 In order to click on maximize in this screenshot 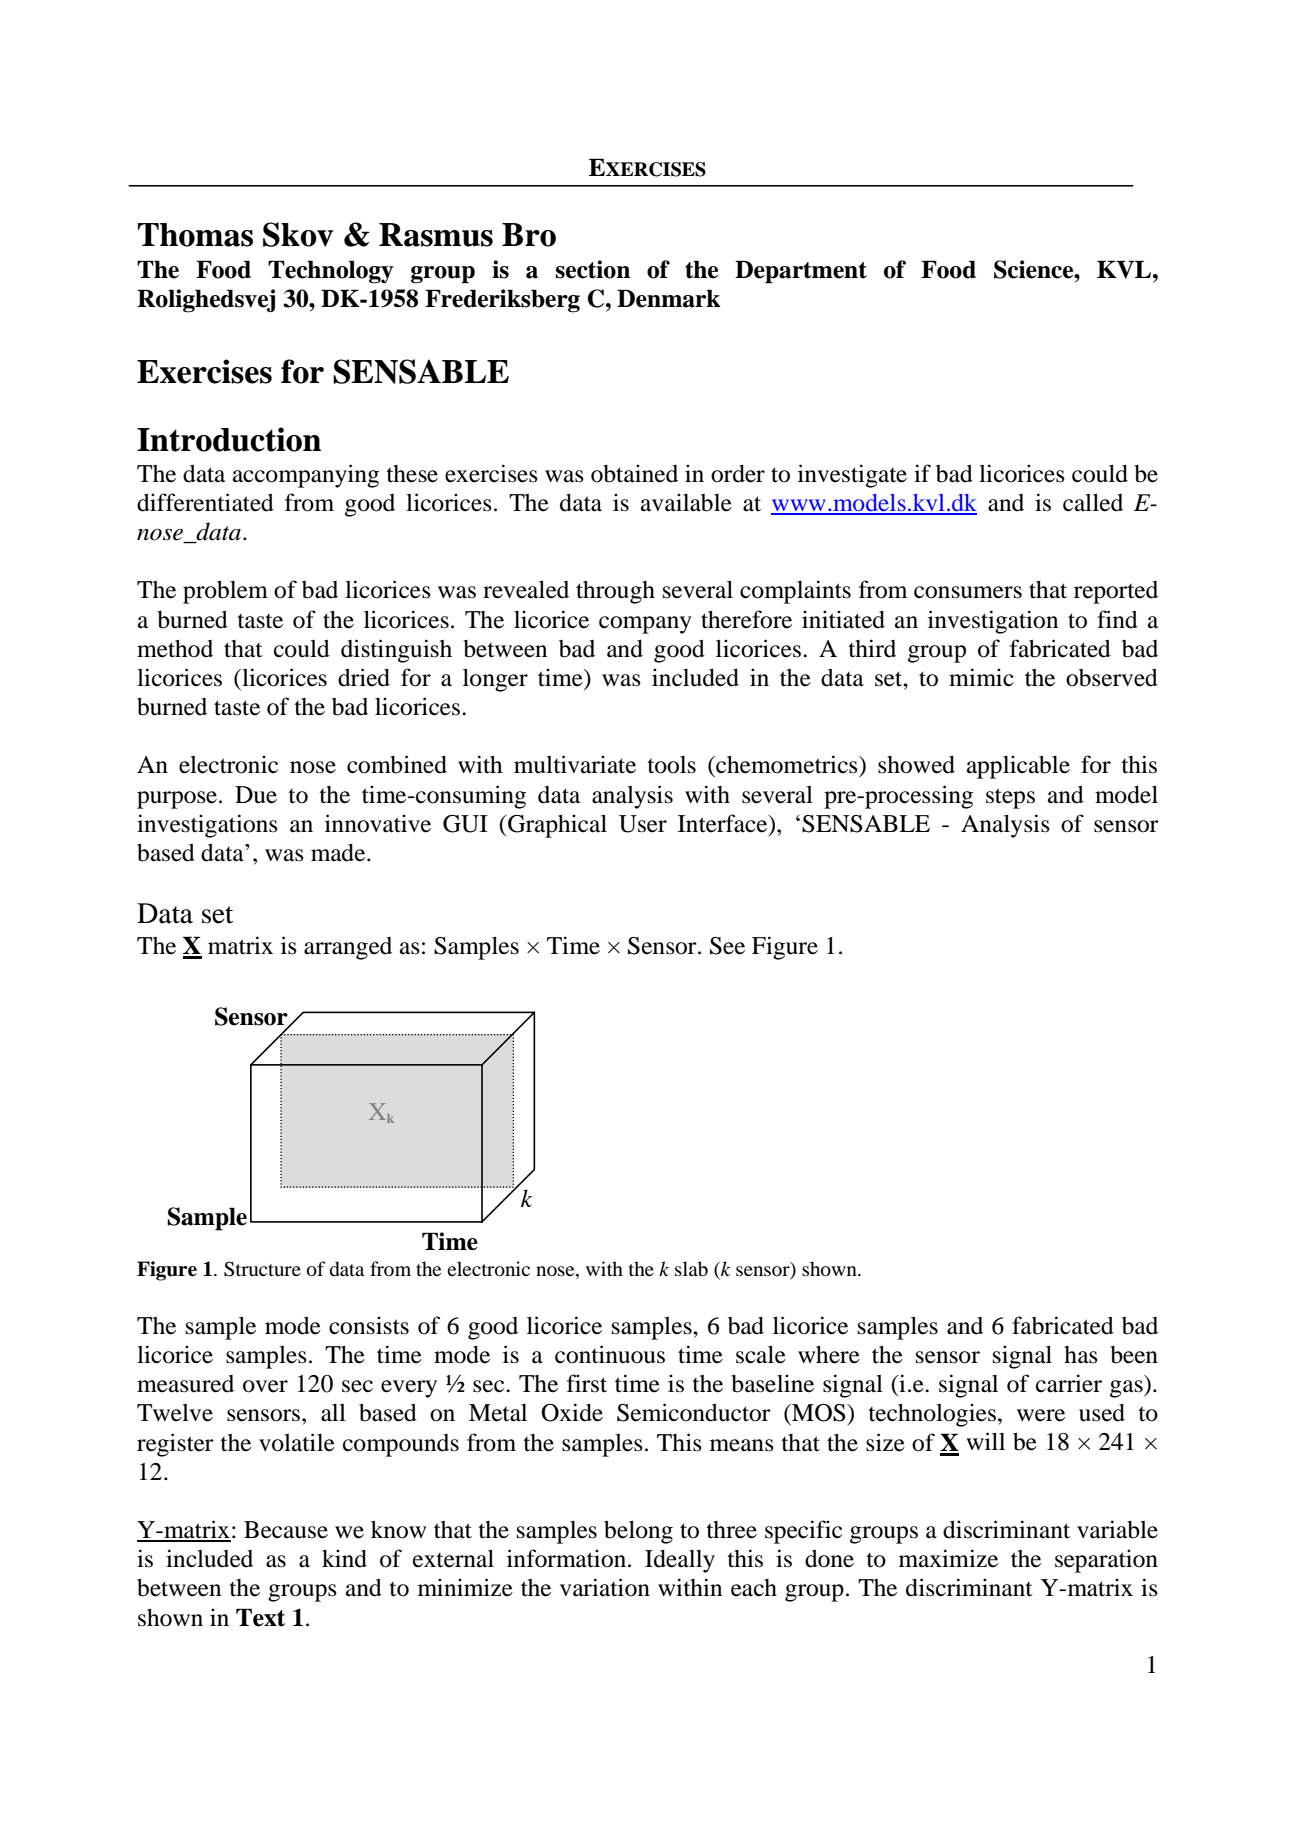, I will do `click(948, 1558)`.
